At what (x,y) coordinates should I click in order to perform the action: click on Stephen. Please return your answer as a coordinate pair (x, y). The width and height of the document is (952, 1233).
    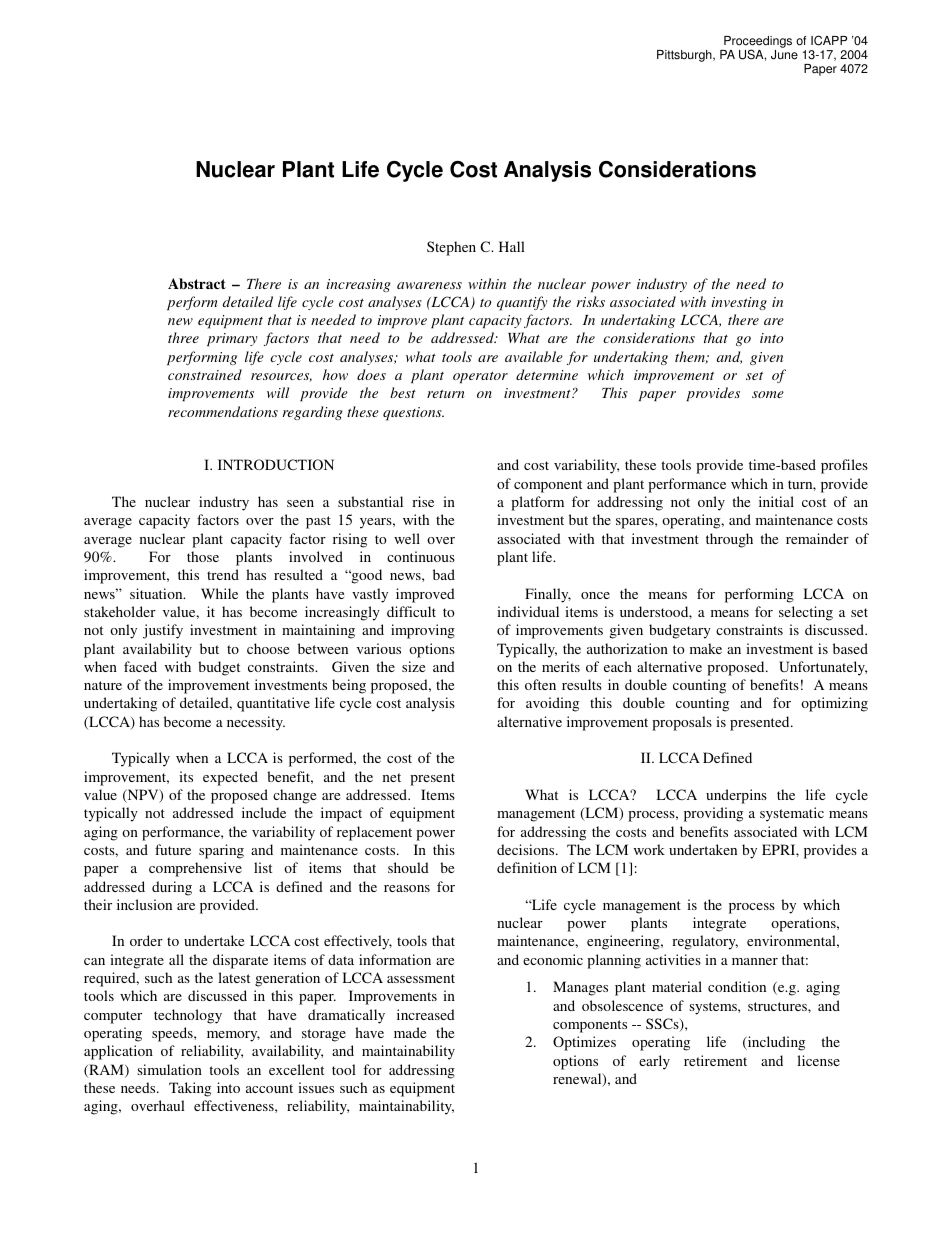
    Looking at the image, I should click on (451, 248).
